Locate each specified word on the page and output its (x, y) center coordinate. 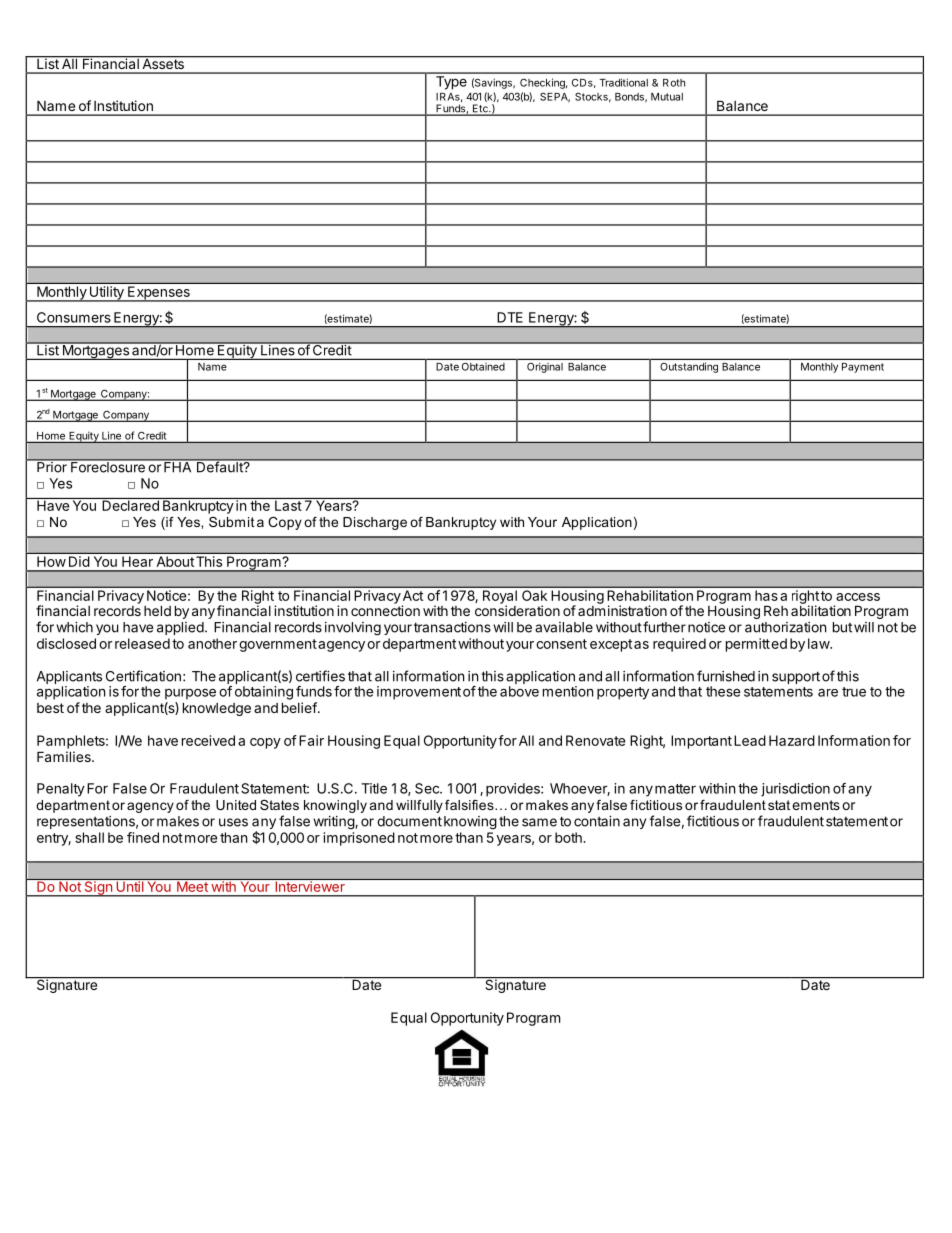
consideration (517, 609)
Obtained (483, 367)
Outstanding (689, 367)
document (409, 821)
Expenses (159, 294)
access (858, 597)
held (157, 610)
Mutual (667, 97)
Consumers (74, 317)
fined (143, 837)
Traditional (624, 82)
